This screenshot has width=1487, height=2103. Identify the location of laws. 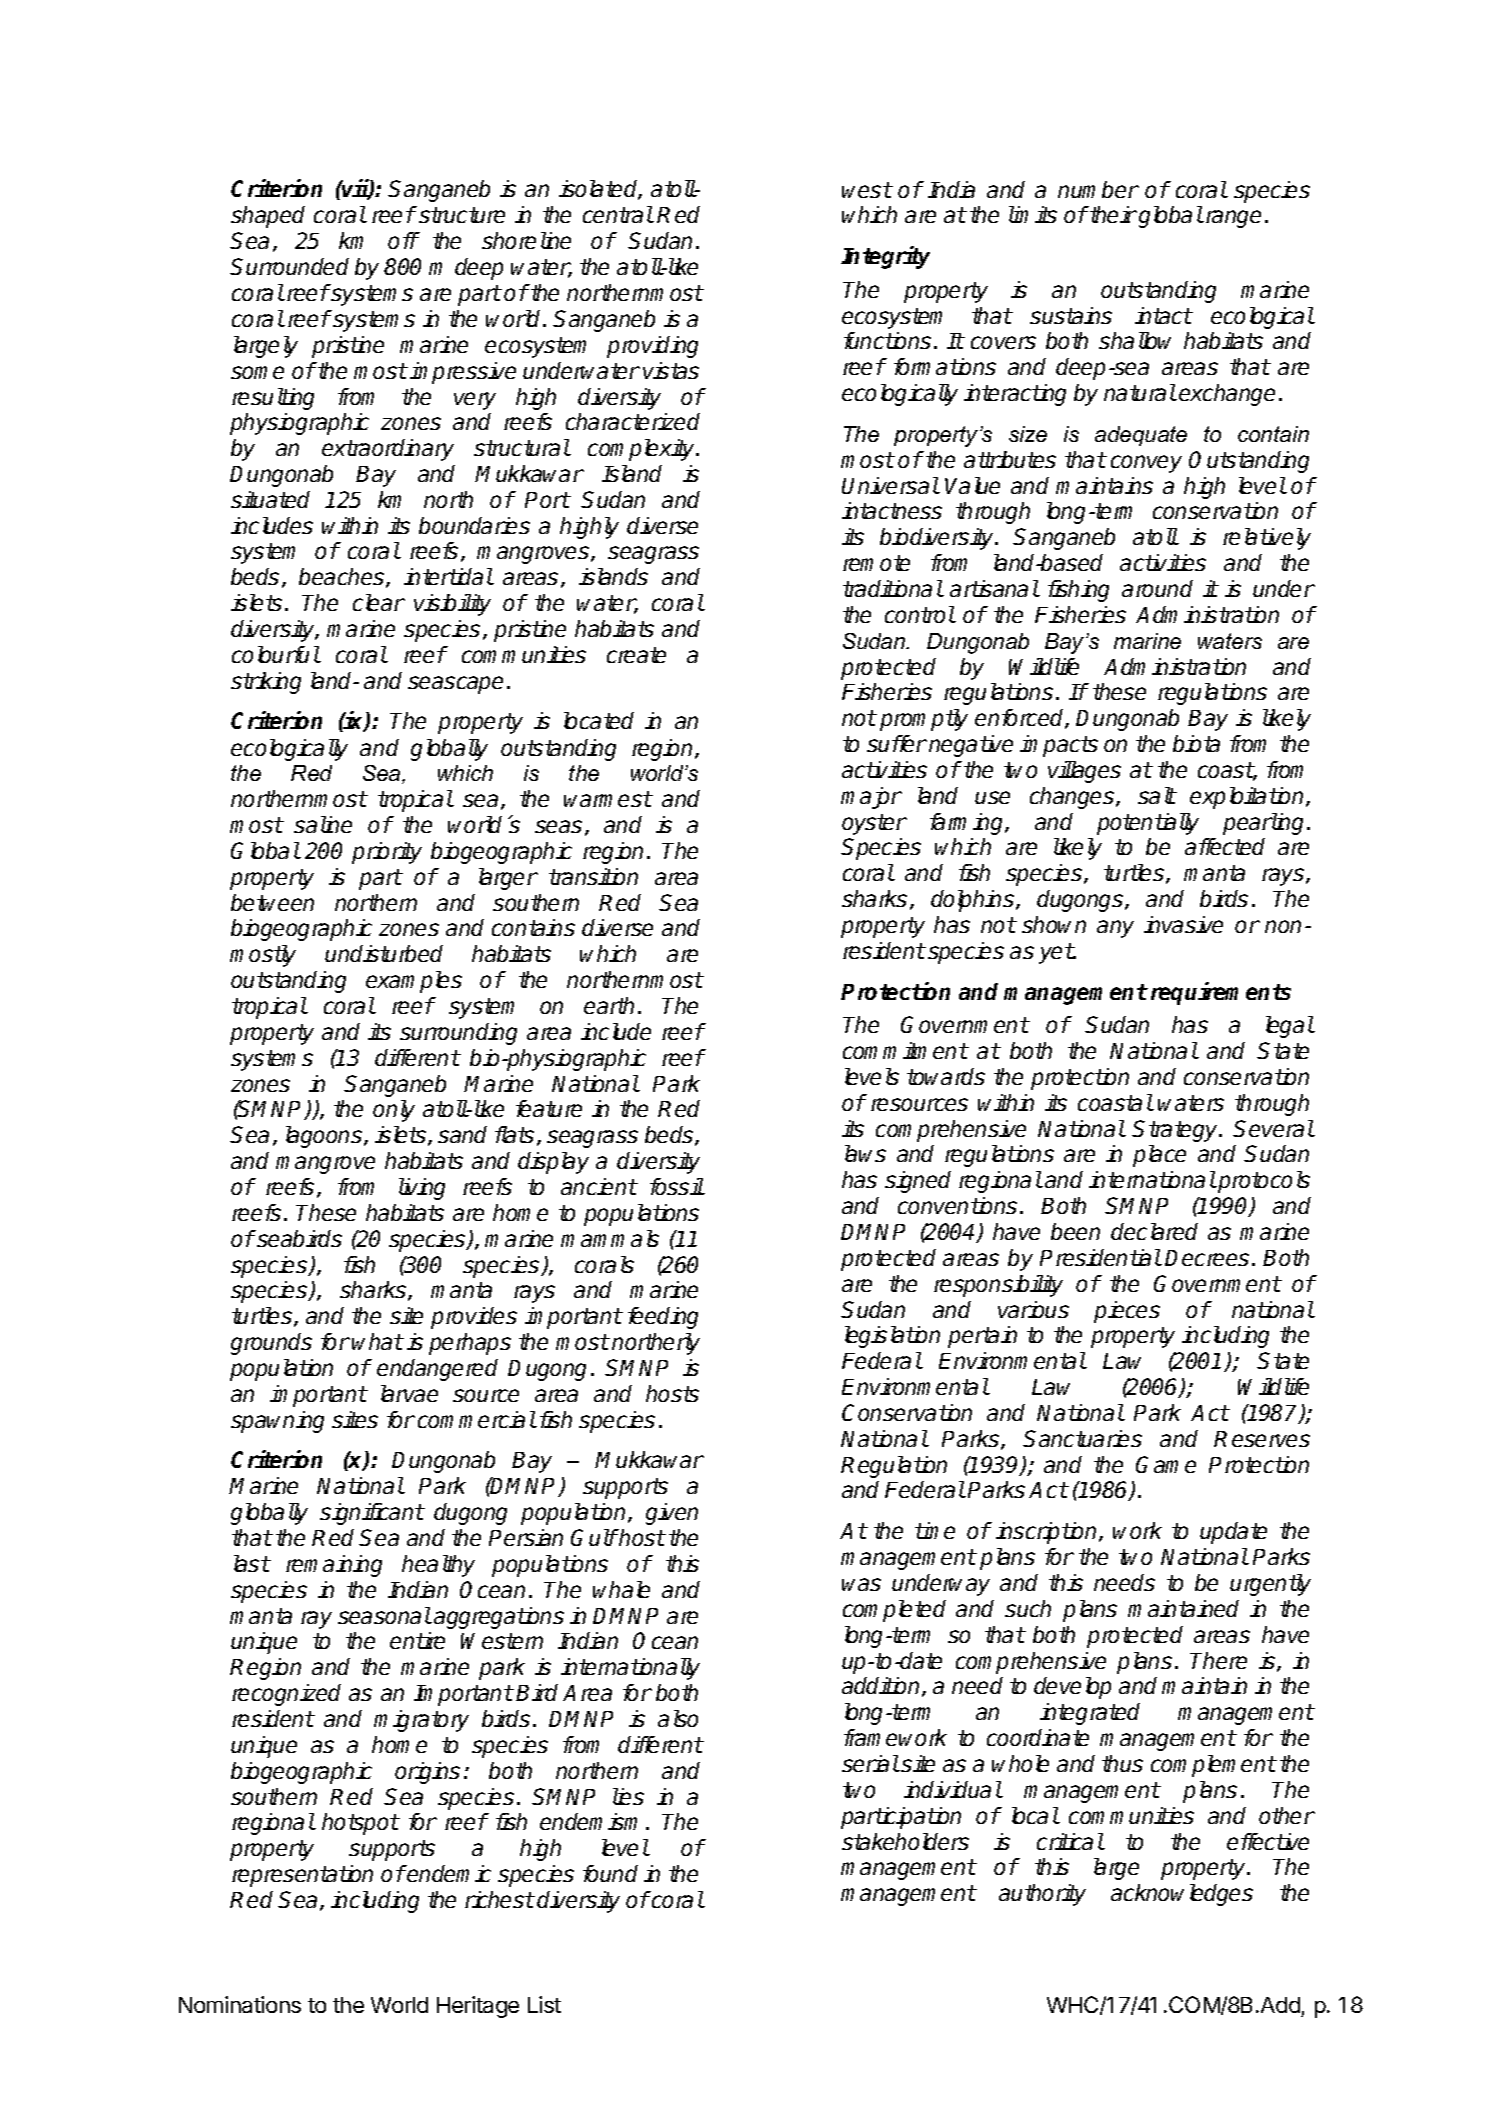
(865, 1153).
